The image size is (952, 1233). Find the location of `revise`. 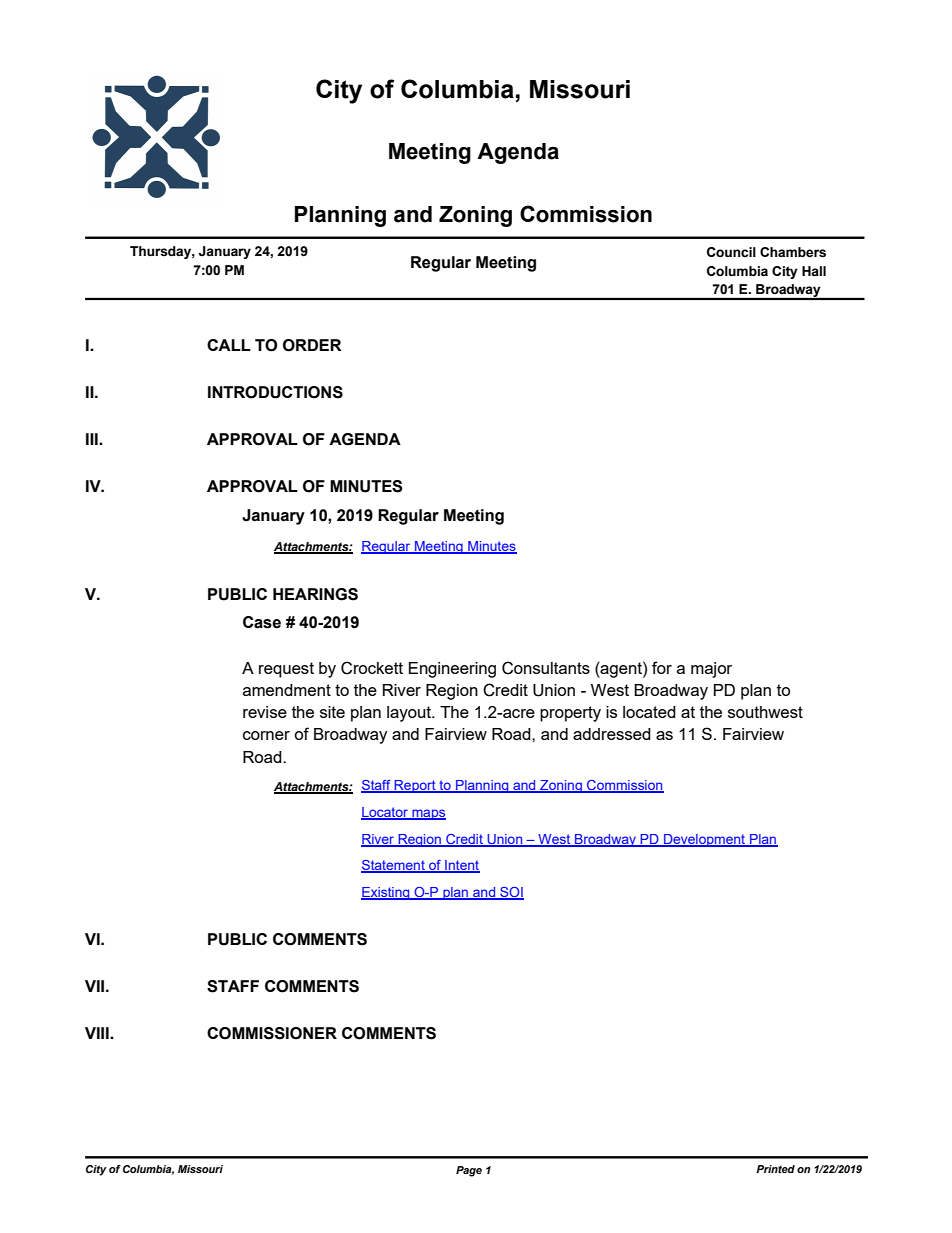

revise is located at coordinates (265, 712).
